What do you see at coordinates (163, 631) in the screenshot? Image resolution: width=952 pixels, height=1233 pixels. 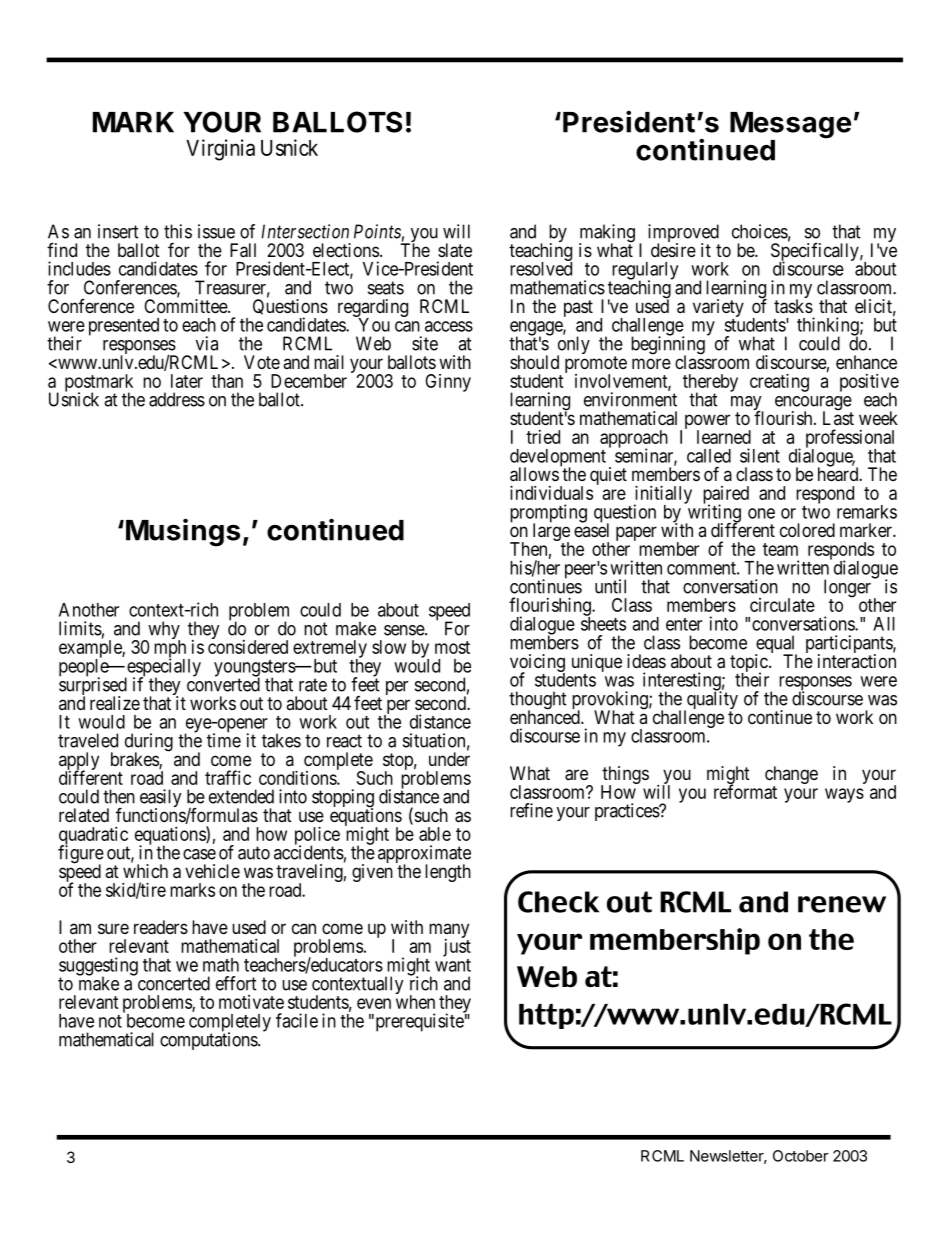 I see `why` at bounding box center [163, 631].
